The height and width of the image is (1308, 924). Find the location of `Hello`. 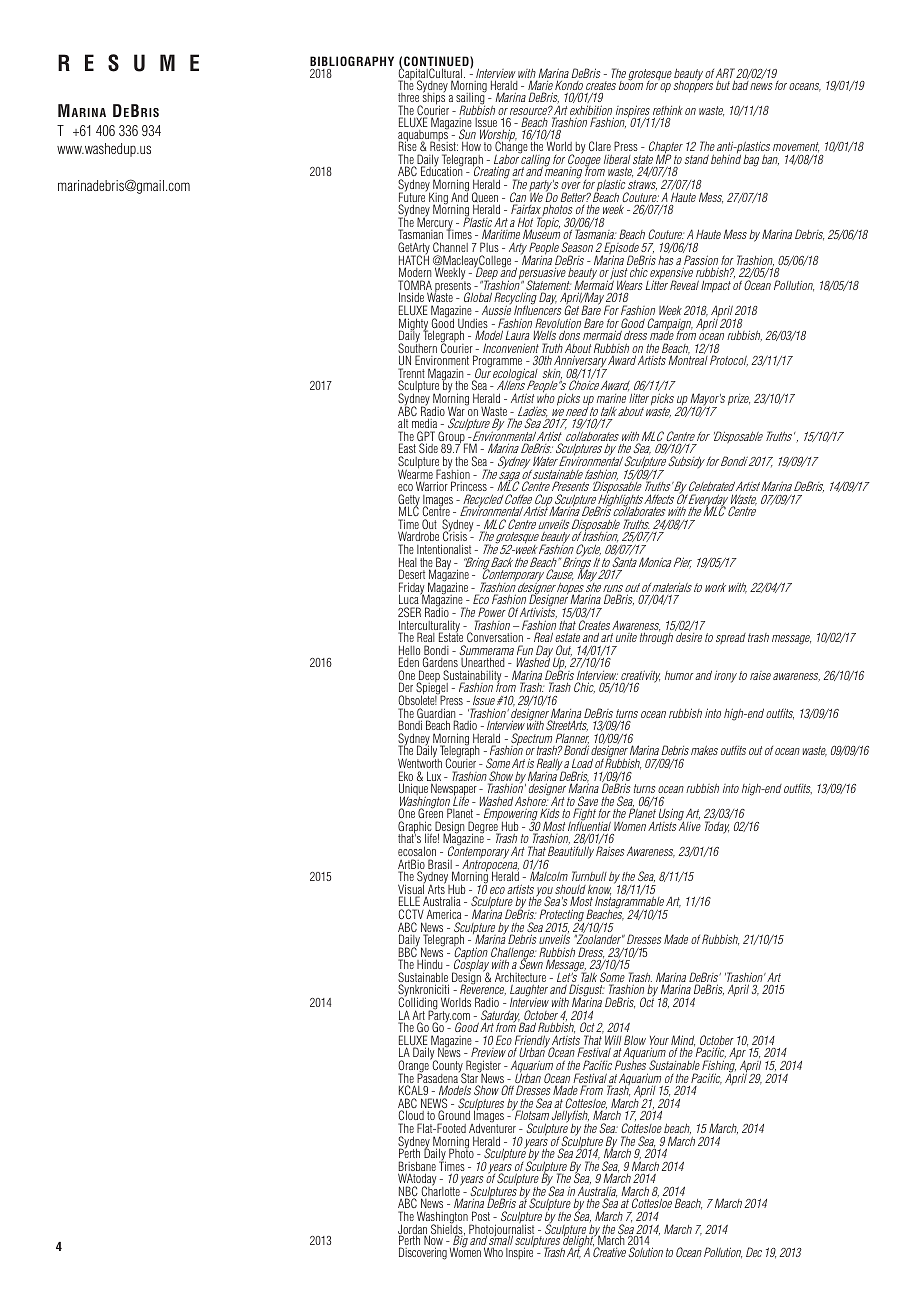

Hello is located at coordinates (409, 651).
